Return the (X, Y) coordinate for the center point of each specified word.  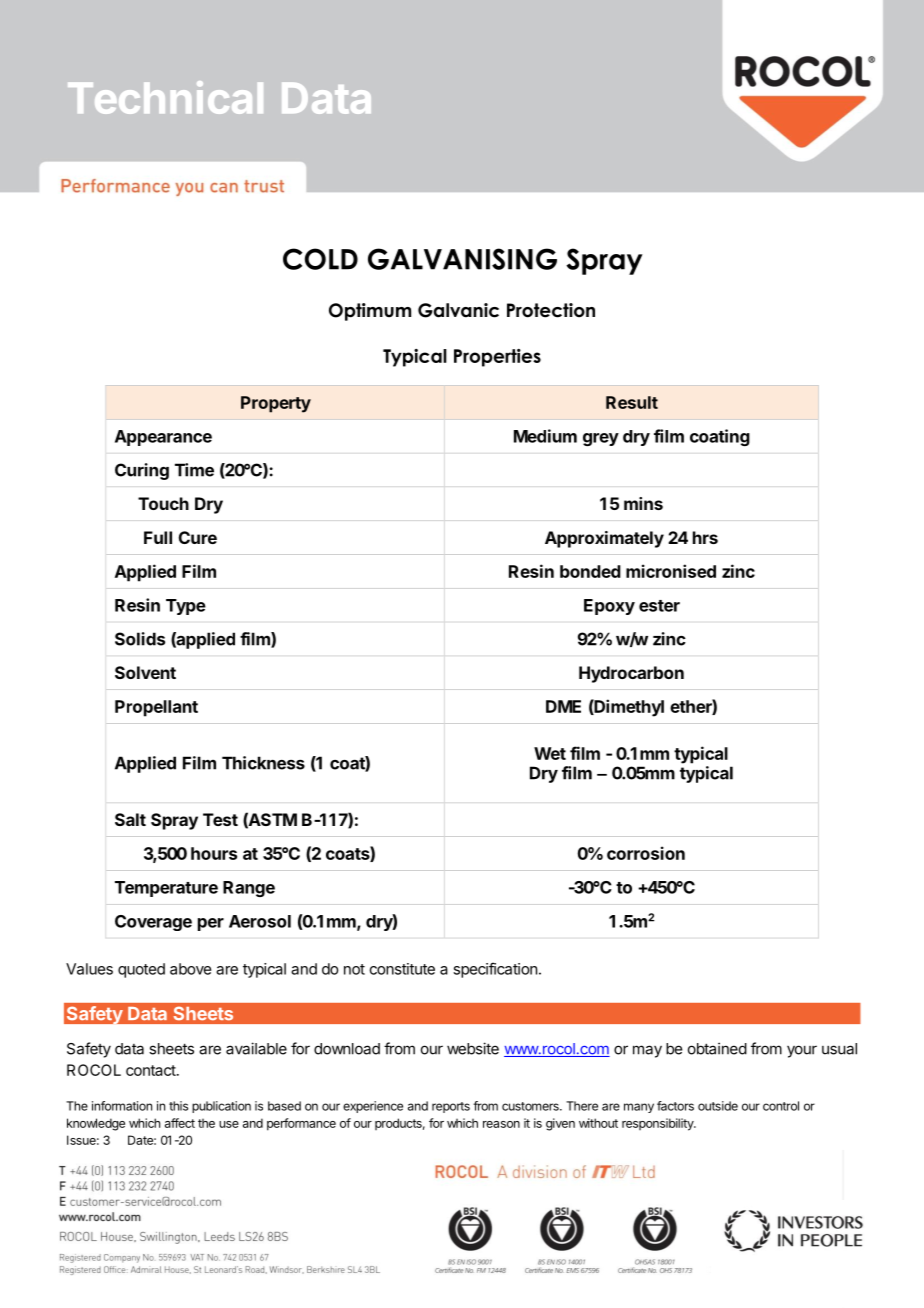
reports (451, 1107)
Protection (551, 310)
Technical (165, 97)
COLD (320, 259)
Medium (545, 436)
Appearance (163, 438)
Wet (550, 753)
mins (643, 503)
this (178, 1106)
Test (220, 819)
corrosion (646, 853)
